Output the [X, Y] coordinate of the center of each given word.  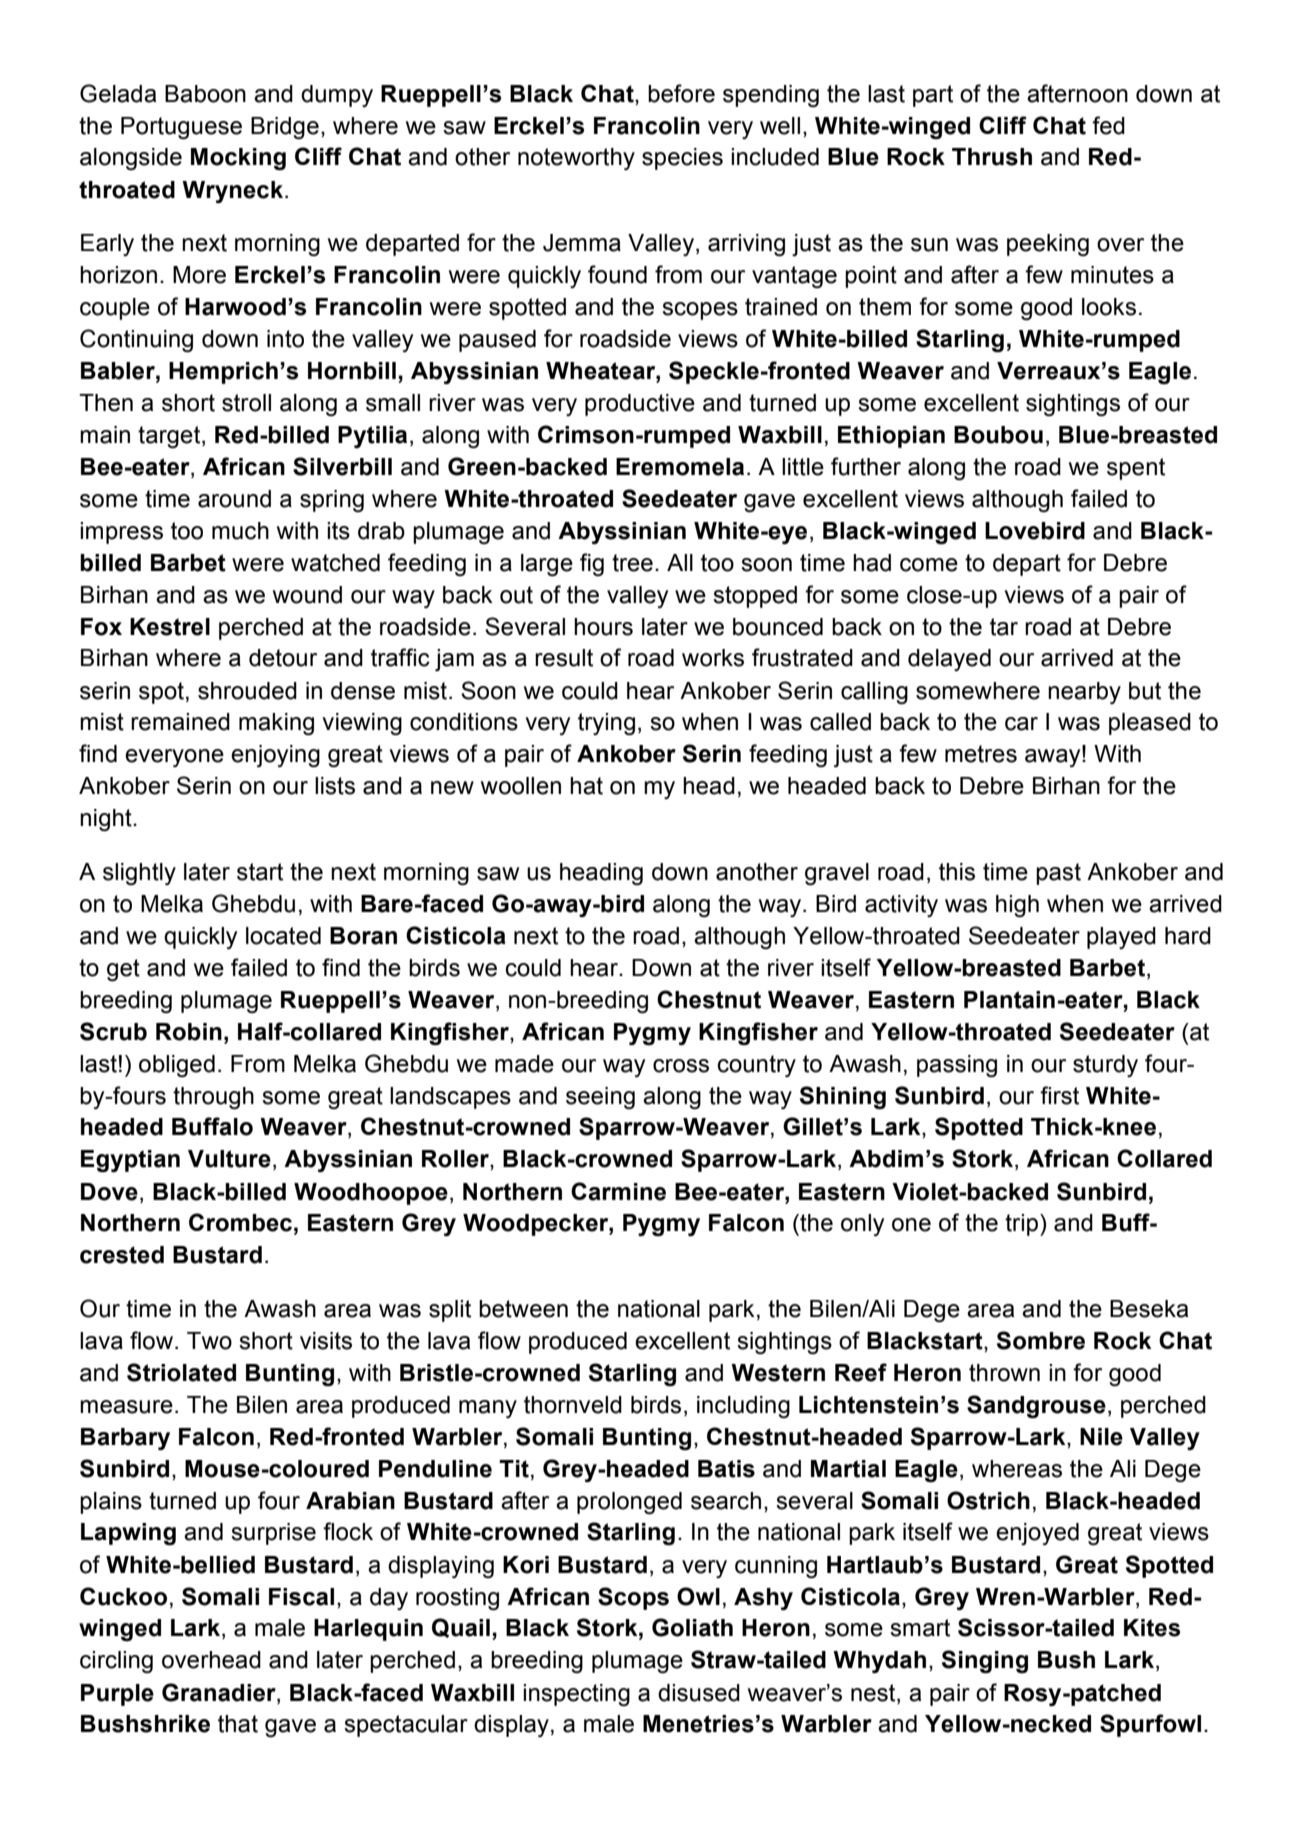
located [283, 936]
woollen [521, 786]
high [1017, 906]
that [238, 1724]
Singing [985, 1662]
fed [1108, 125]
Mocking [238, 159]
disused [699, 1693]
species [682, 159]
